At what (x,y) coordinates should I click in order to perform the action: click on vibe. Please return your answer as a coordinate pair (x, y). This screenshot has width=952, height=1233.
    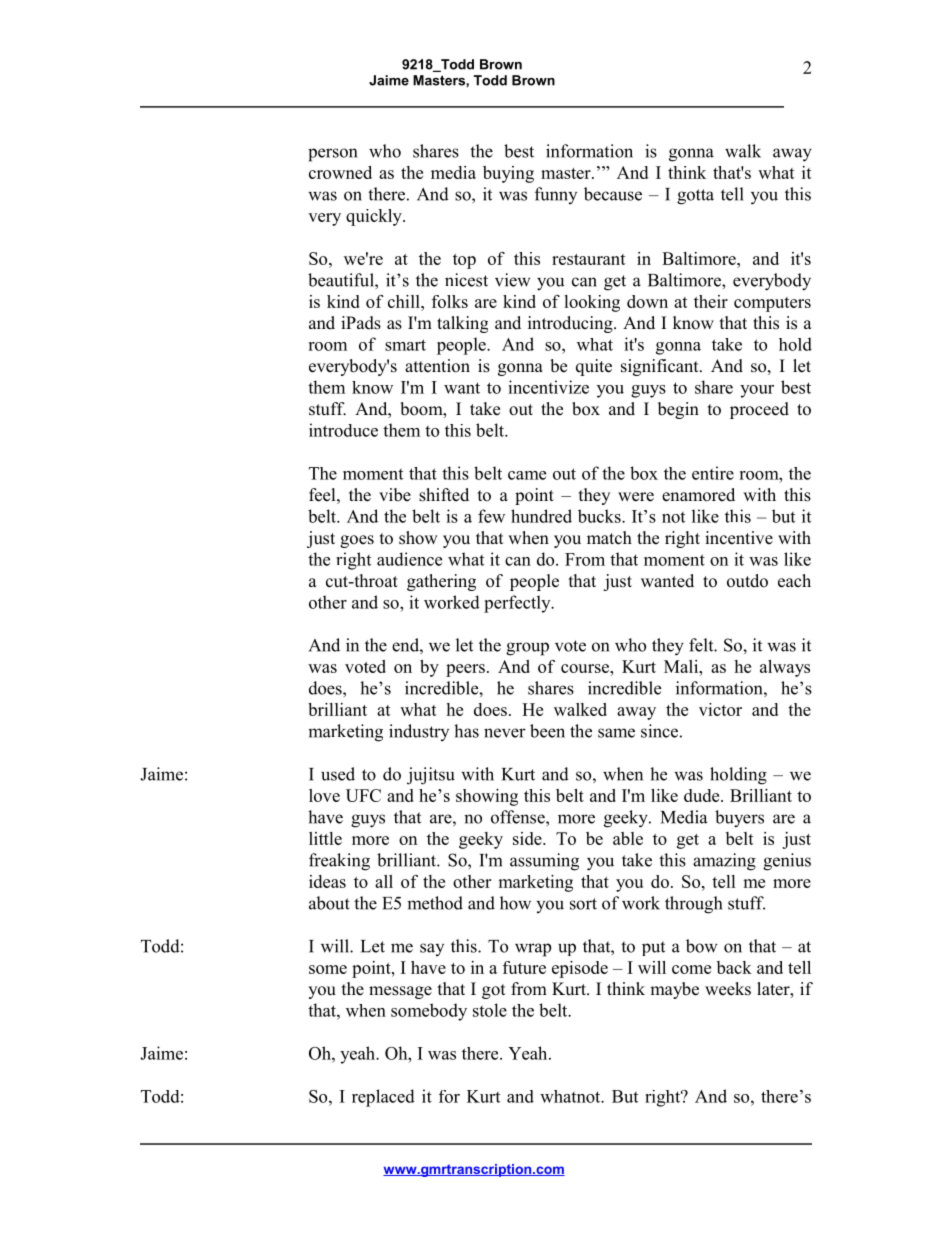
    Looking at the image, I should click on (395, 495).
